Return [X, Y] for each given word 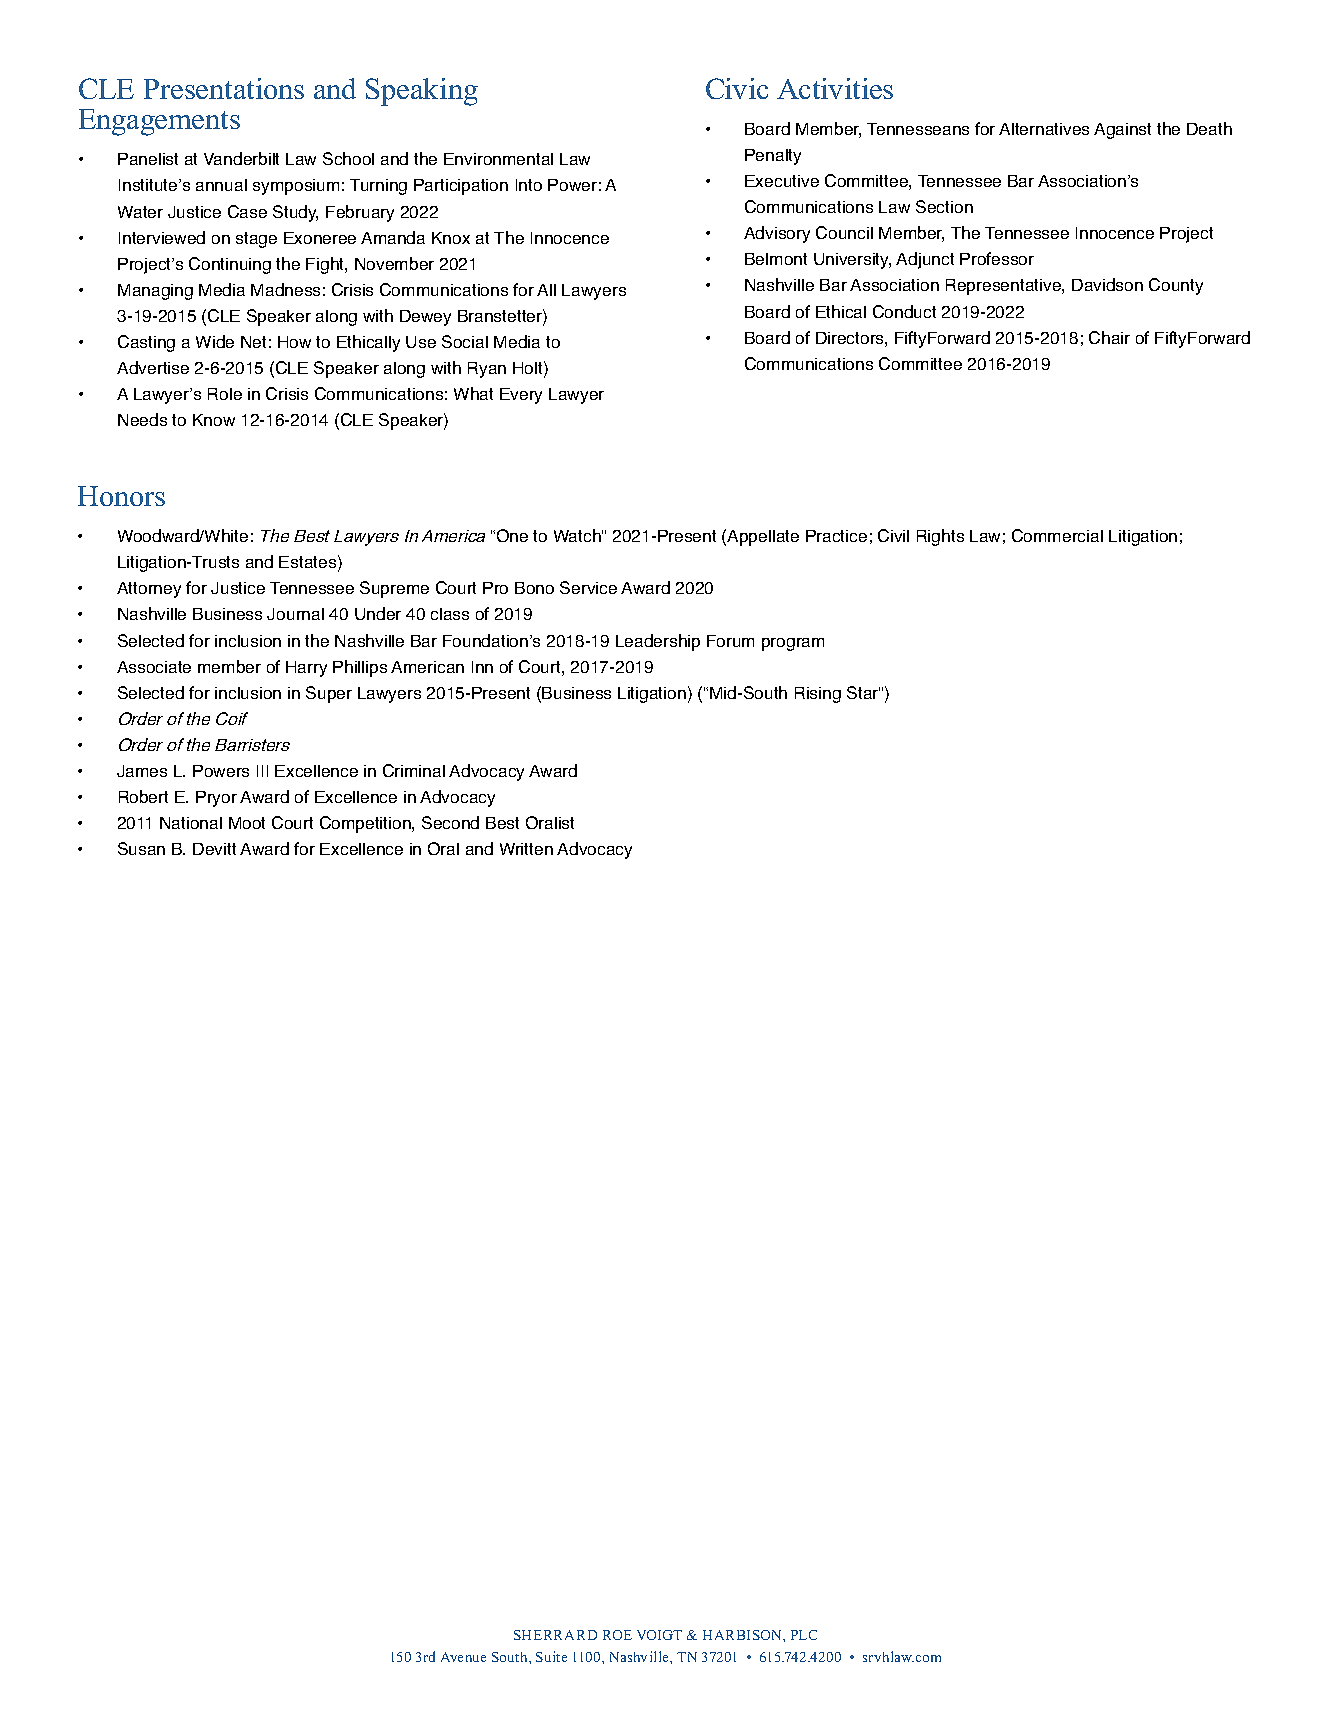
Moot [247, 823]
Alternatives [1044, 129]
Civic [737, 88]
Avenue [463, 1657]
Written [526, 849]
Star [863, 692]
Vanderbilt [241, 158]
